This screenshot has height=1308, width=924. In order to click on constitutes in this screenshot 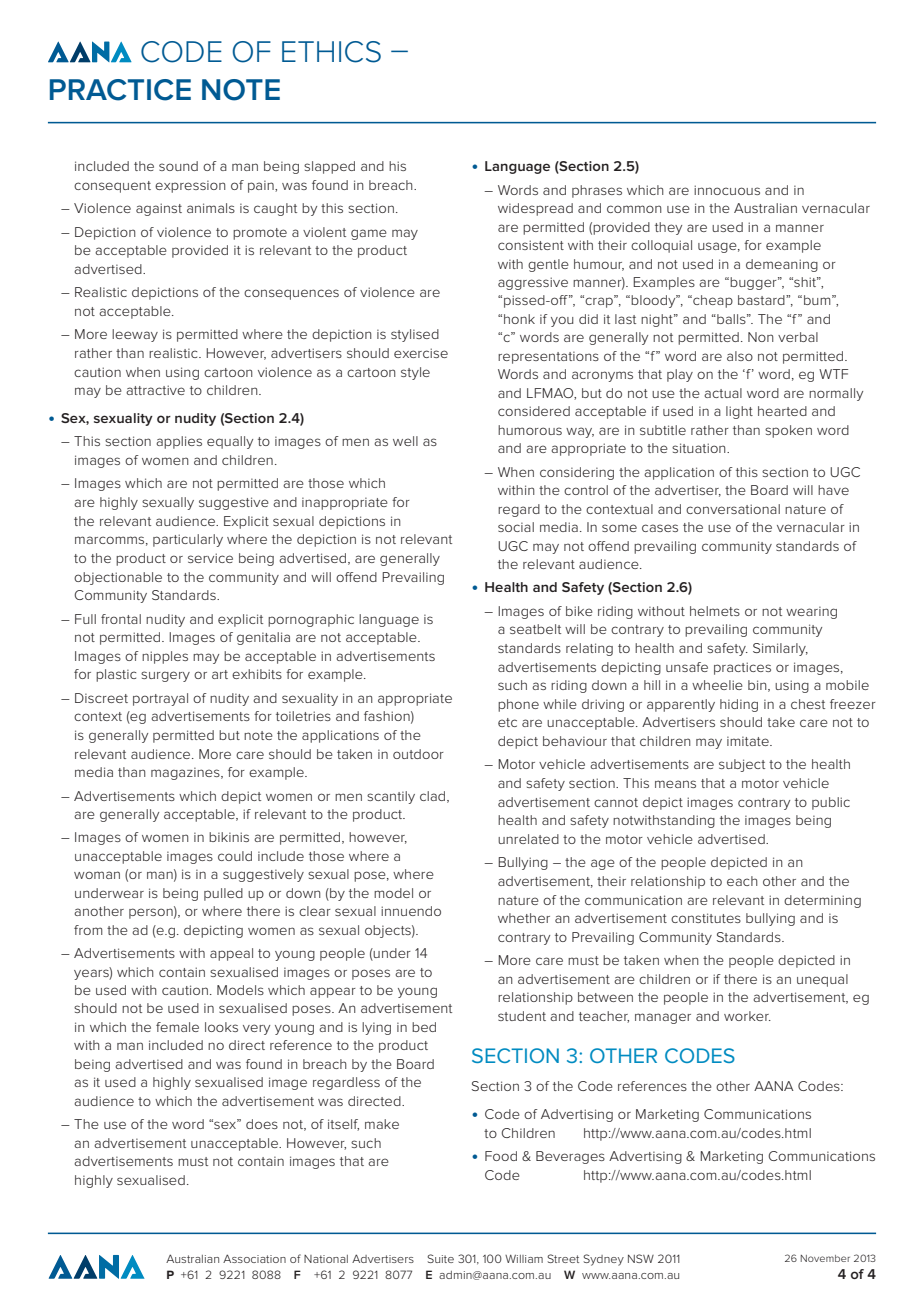, I will do `click(706, 918)`.
